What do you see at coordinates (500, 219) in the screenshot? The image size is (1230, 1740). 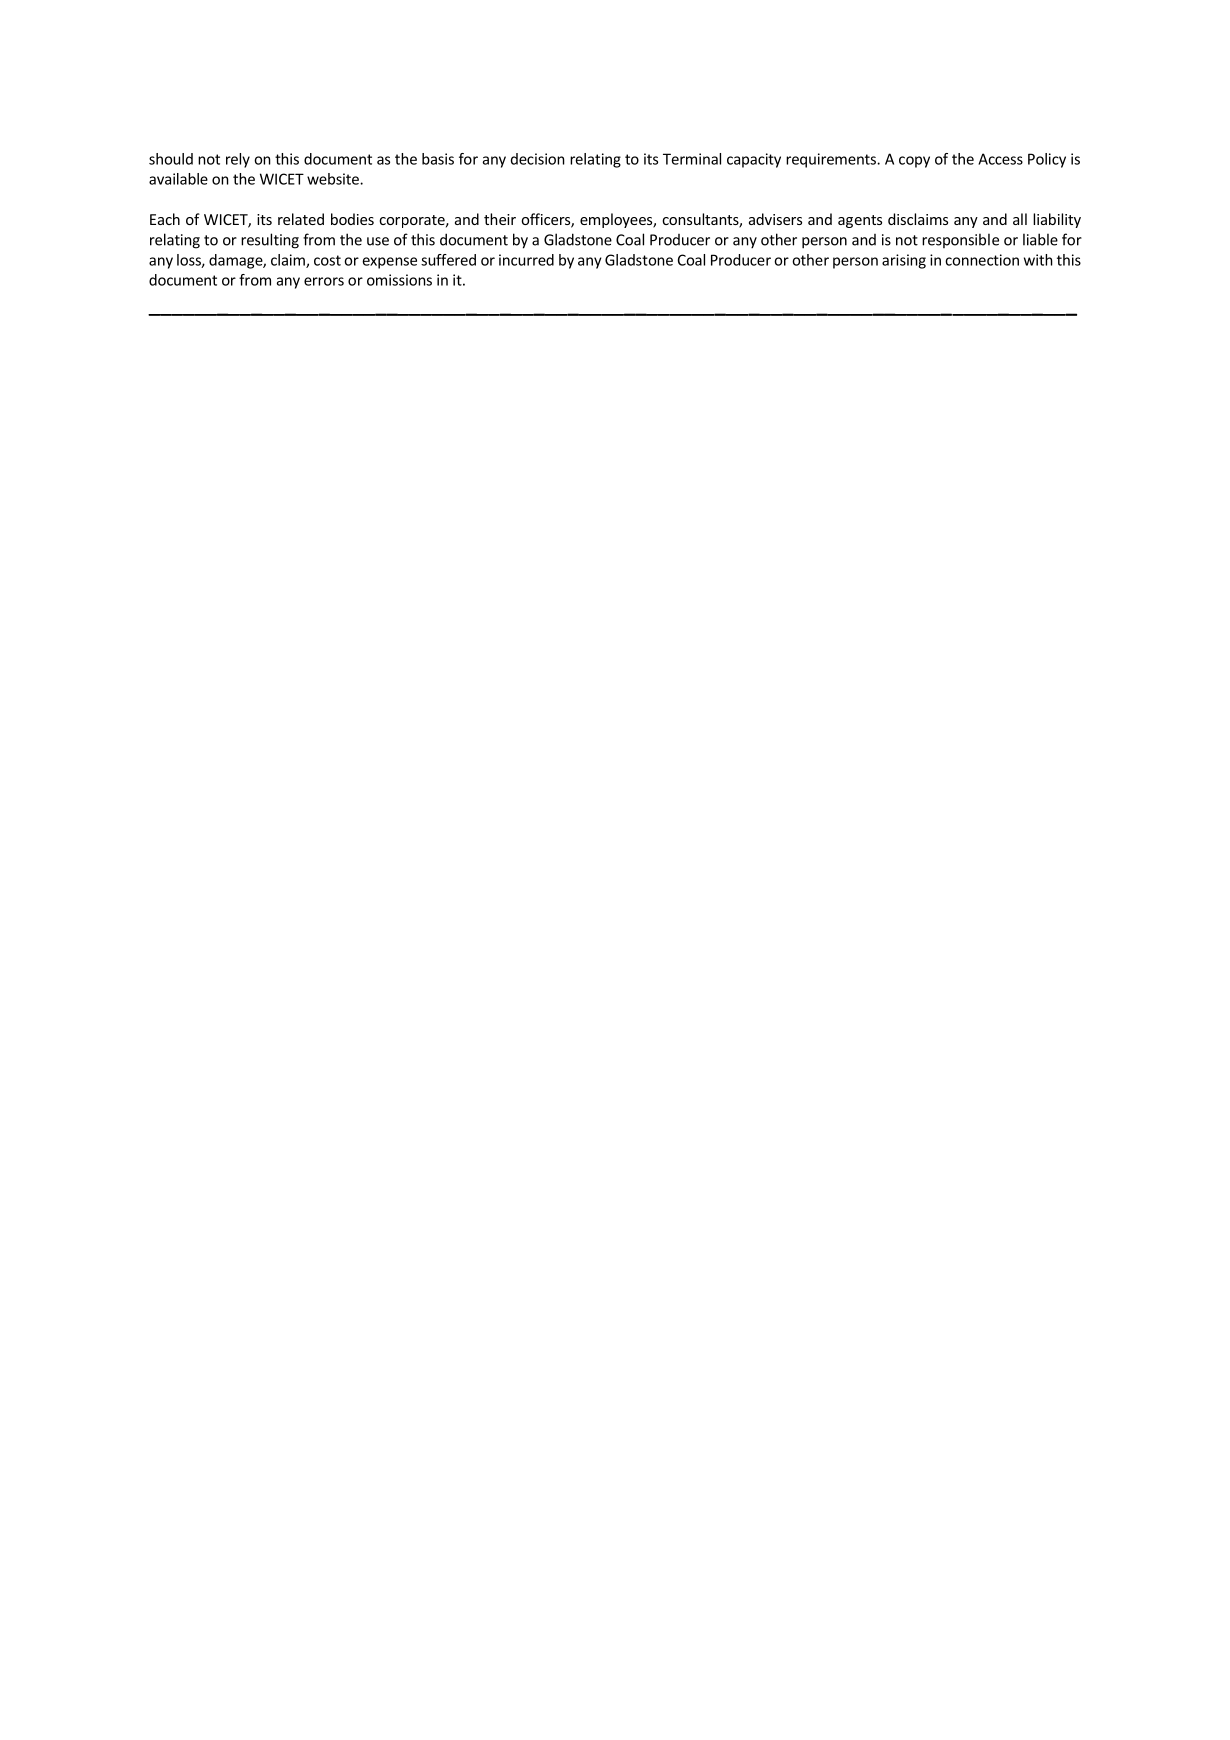 I see `their` at bounding box center [500, 219].
